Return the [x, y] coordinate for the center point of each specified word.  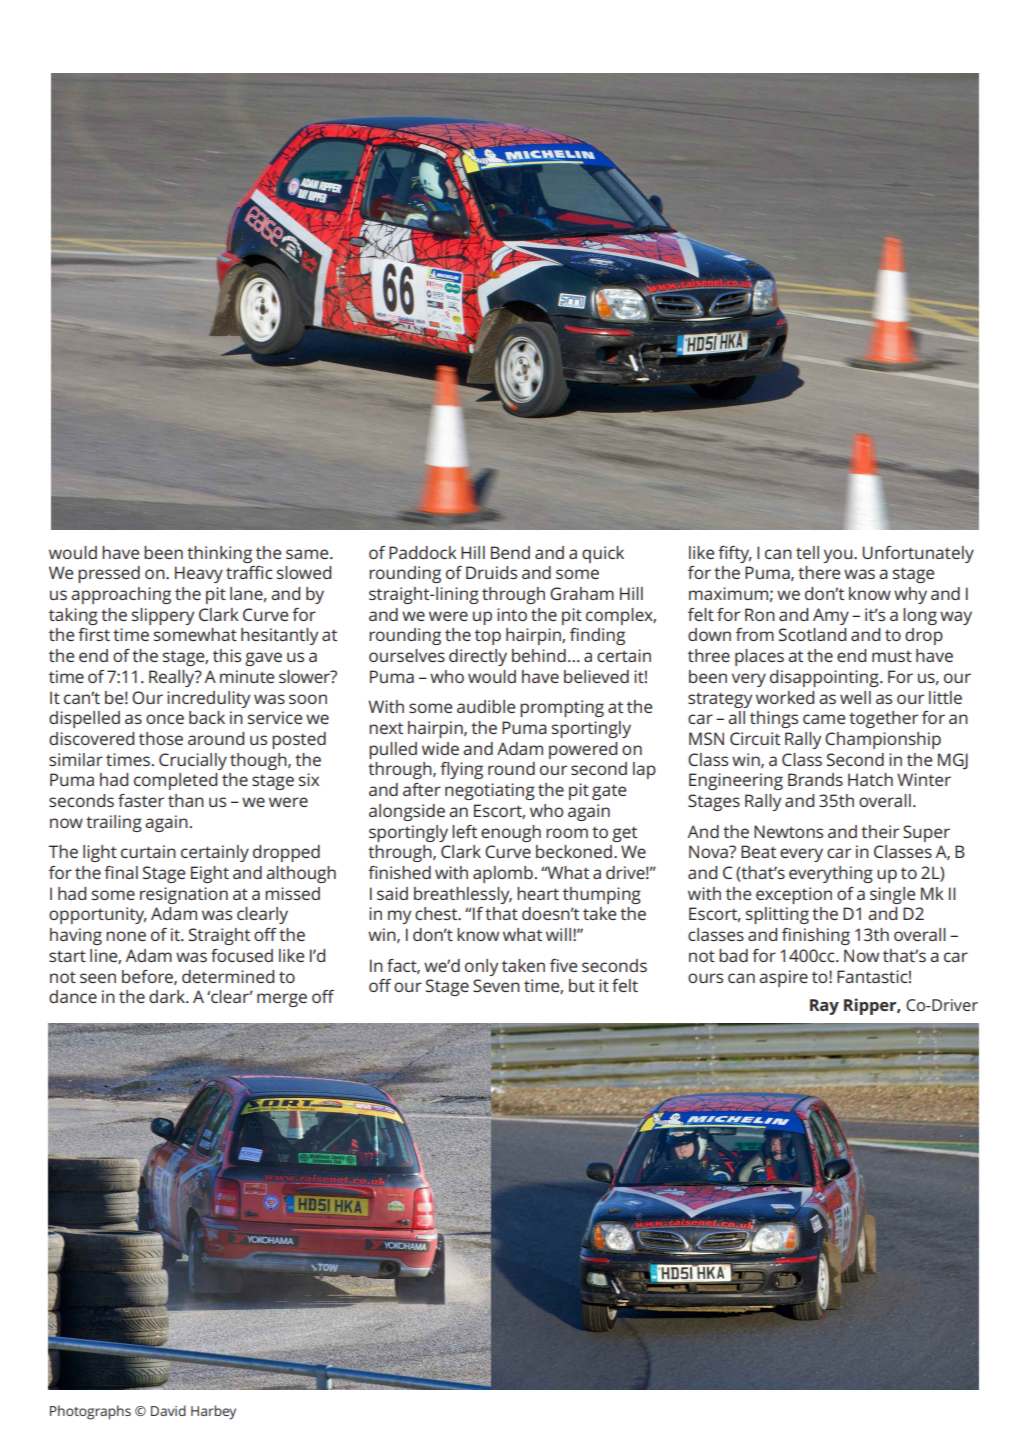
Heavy [199, 574]
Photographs [90, 1412]
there [819, 572]
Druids [491, 572]
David [168, 1410]
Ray [824, 1007]
